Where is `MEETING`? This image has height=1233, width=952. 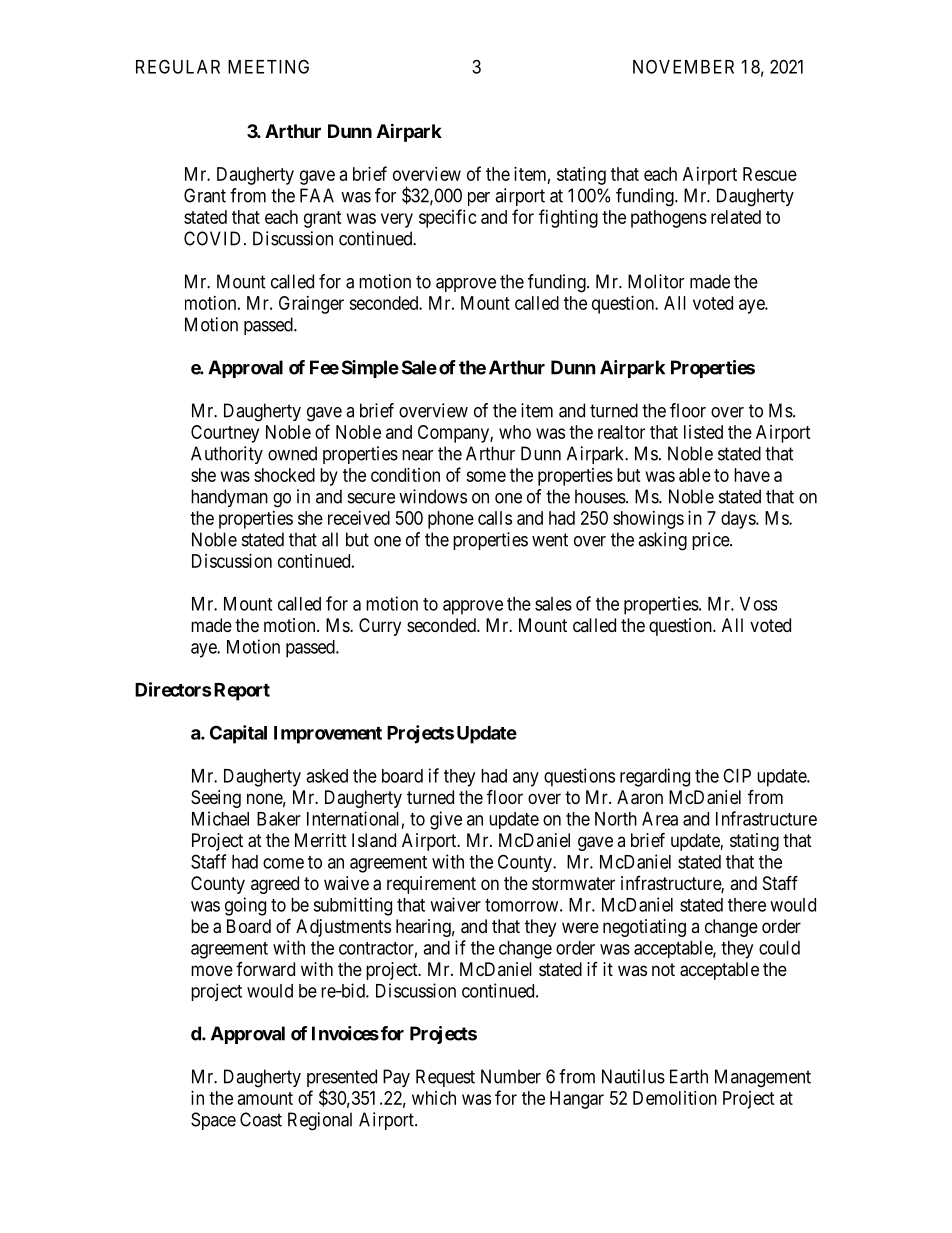
MEETING is located at coordinates (268, 66).
